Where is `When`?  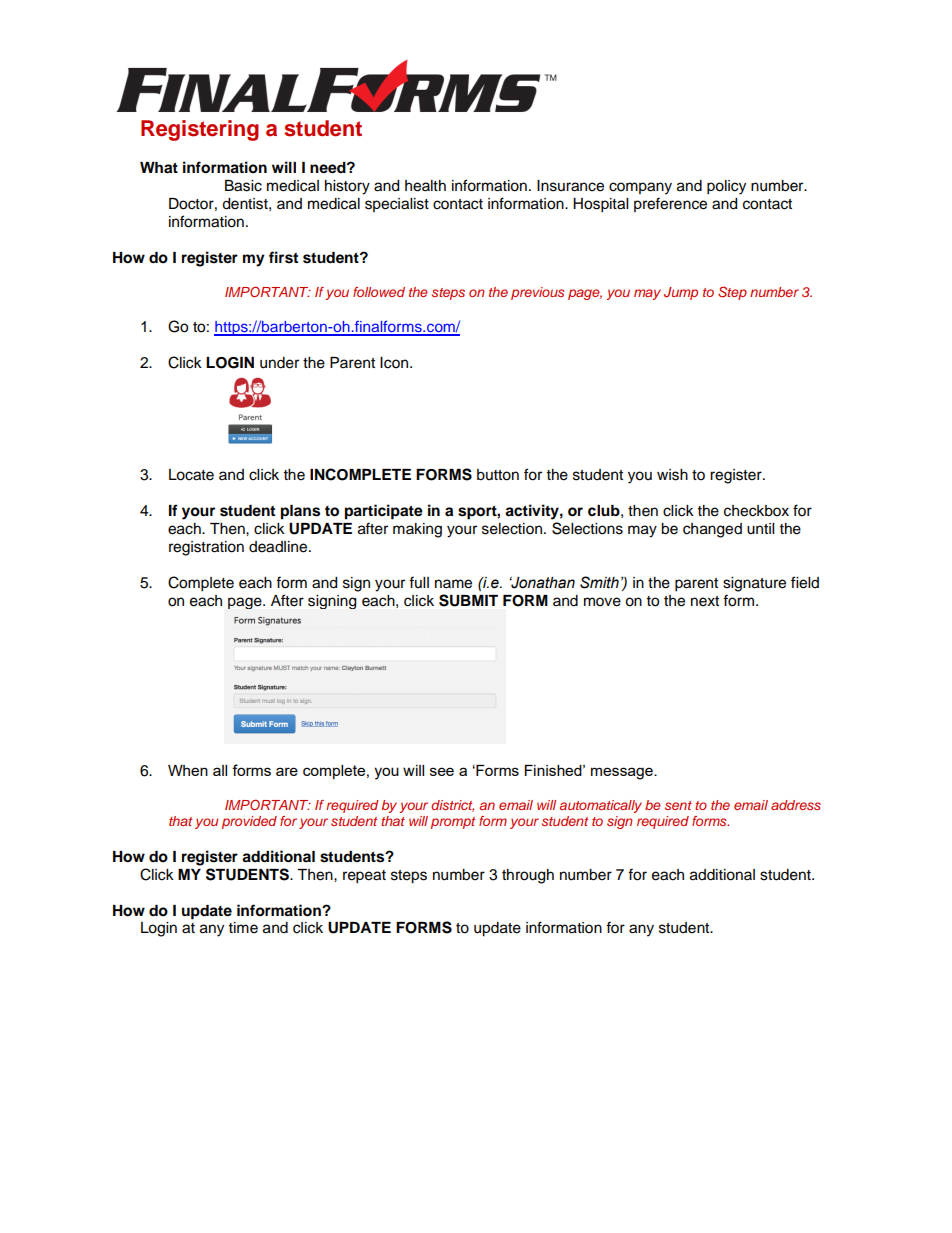
When is located at coordinates (188, 770).
